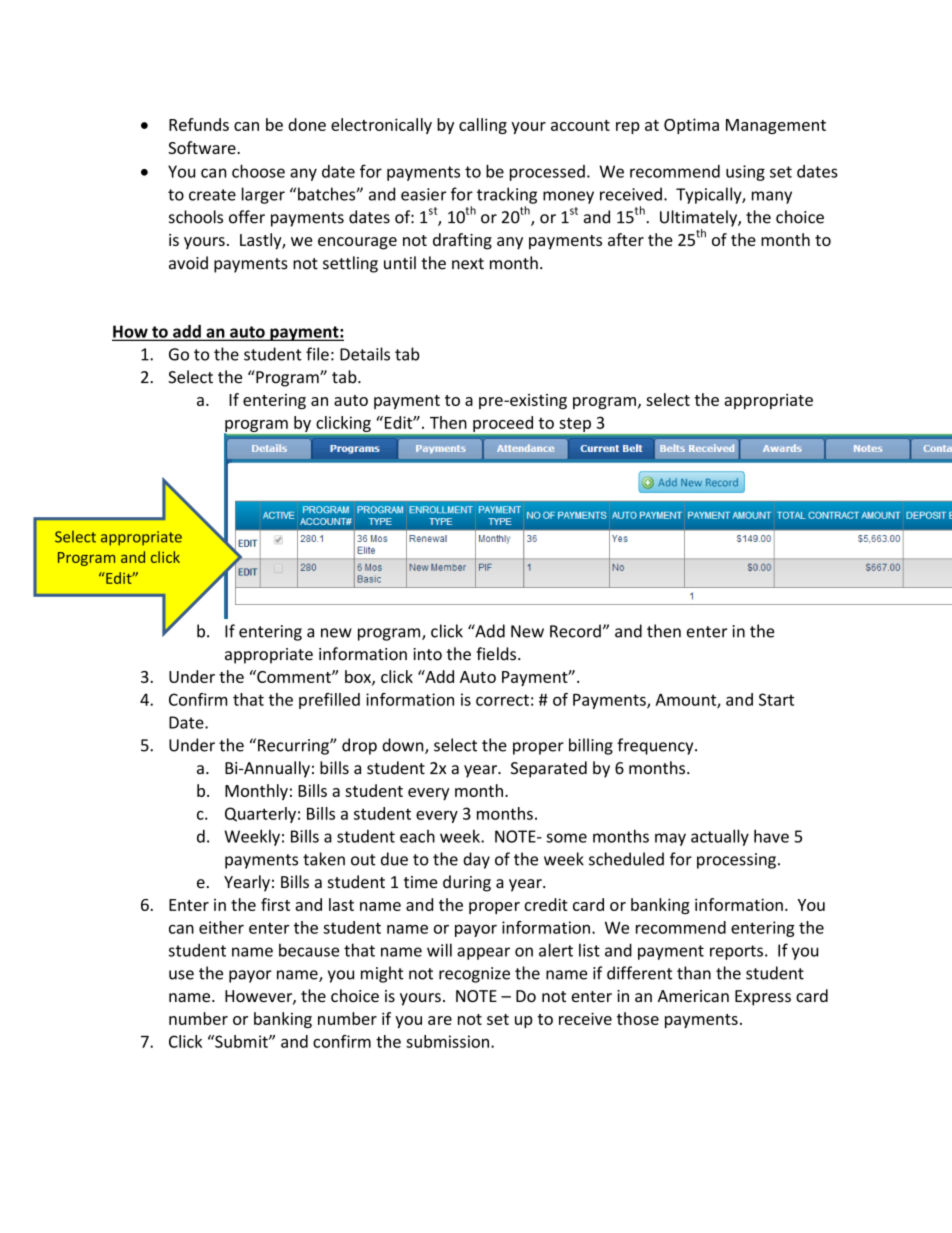  What do you see at coordinates (258, 171) in the page?
I see `choose` at bounding box center [258, 171].
